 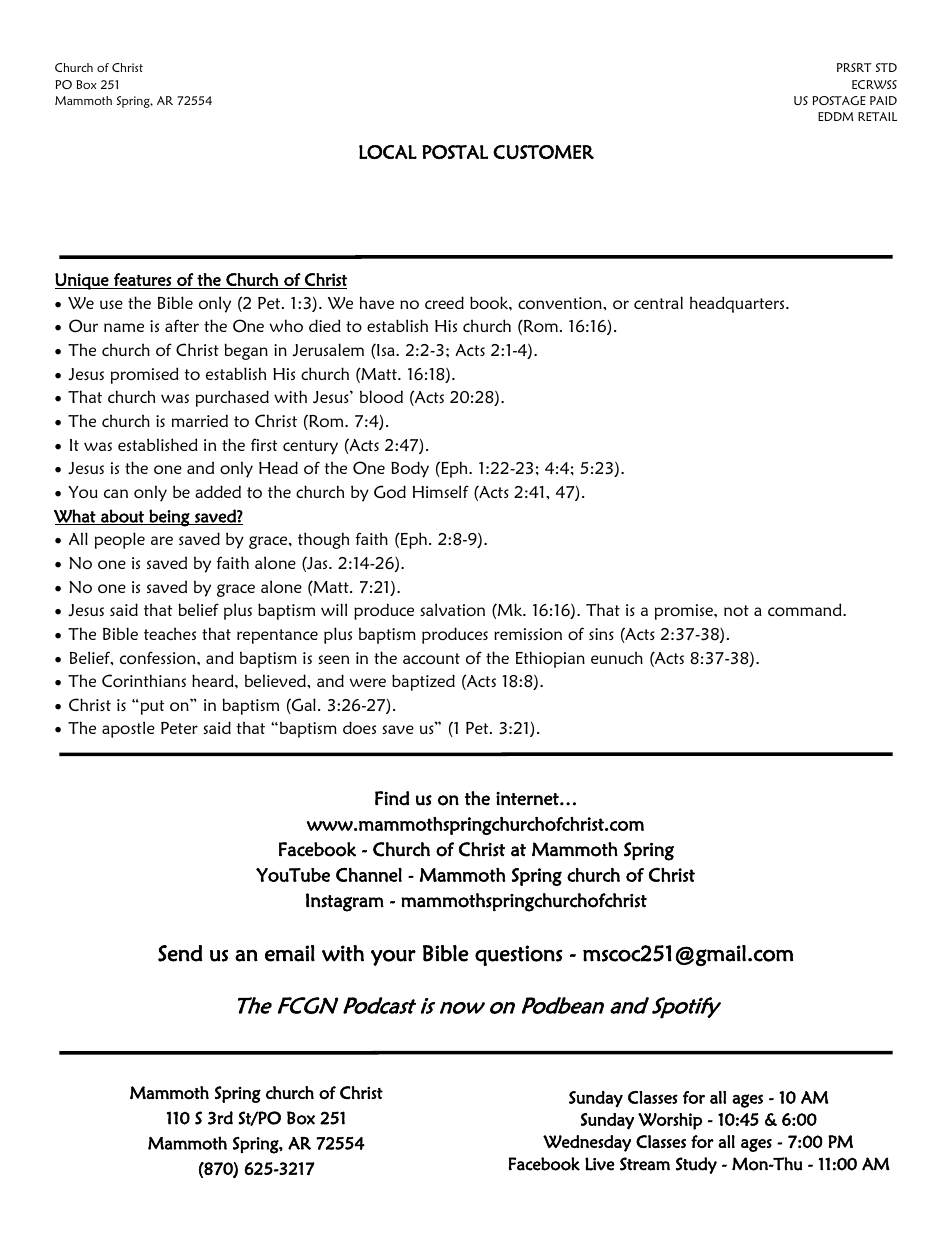 What do you see at coordinates (388, 152) in the screenshot?
I see `LOCAL` at bounding box center [388, 152].
